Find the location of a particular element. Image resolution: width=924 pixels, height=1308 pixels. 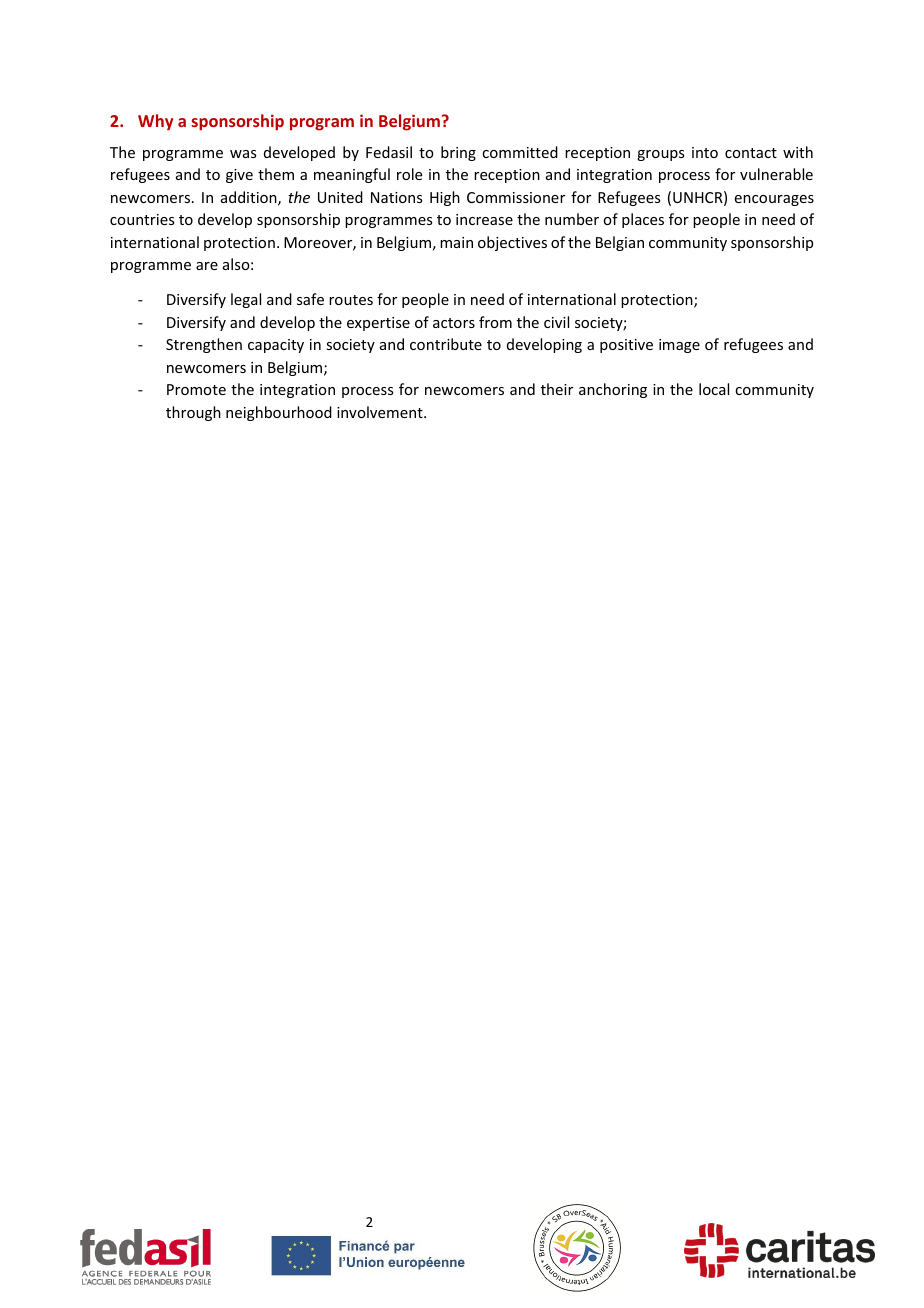

bring is located at coordinates (458, 153).
